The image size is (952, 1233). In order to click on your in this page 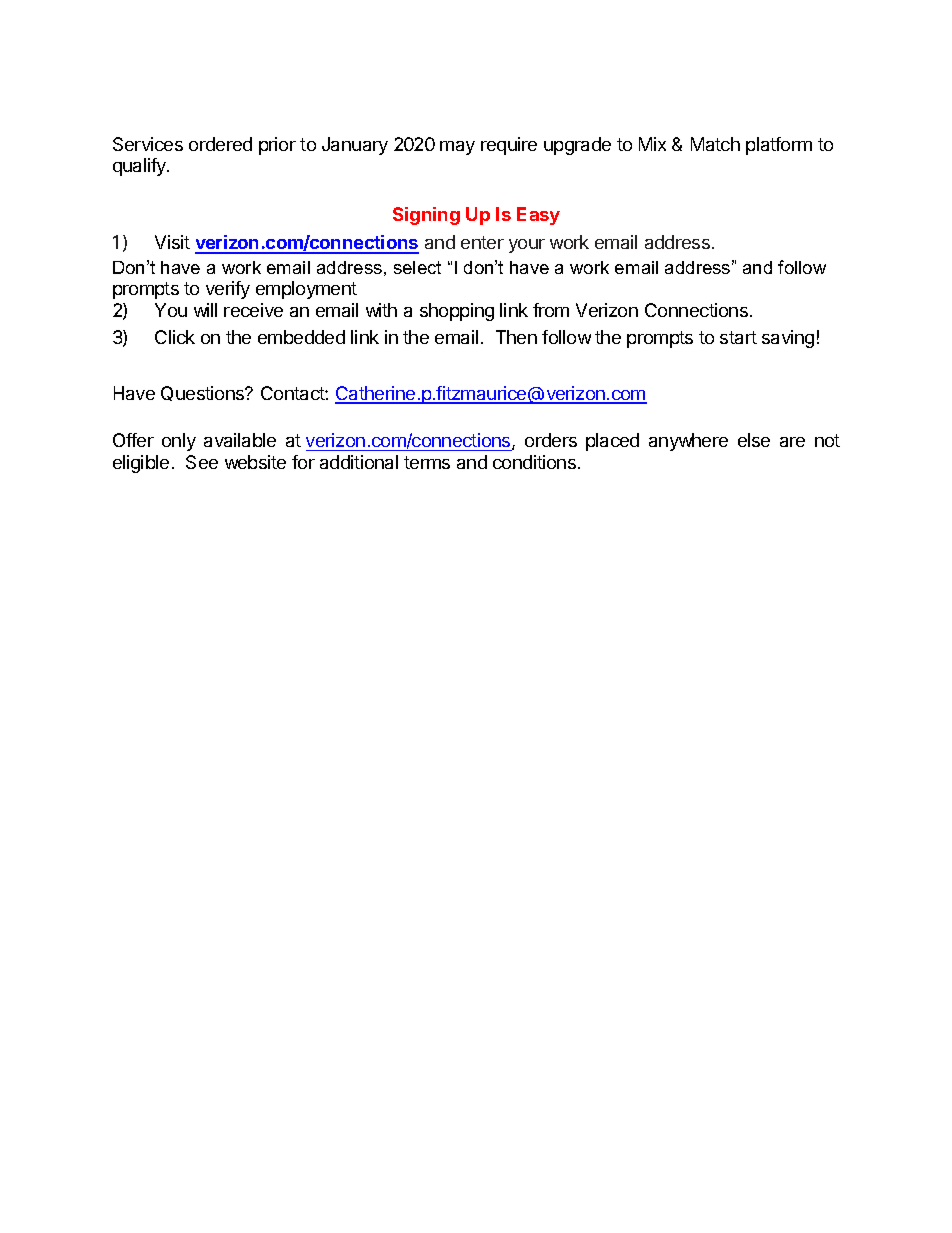, I will do `click(527, 246)`.
